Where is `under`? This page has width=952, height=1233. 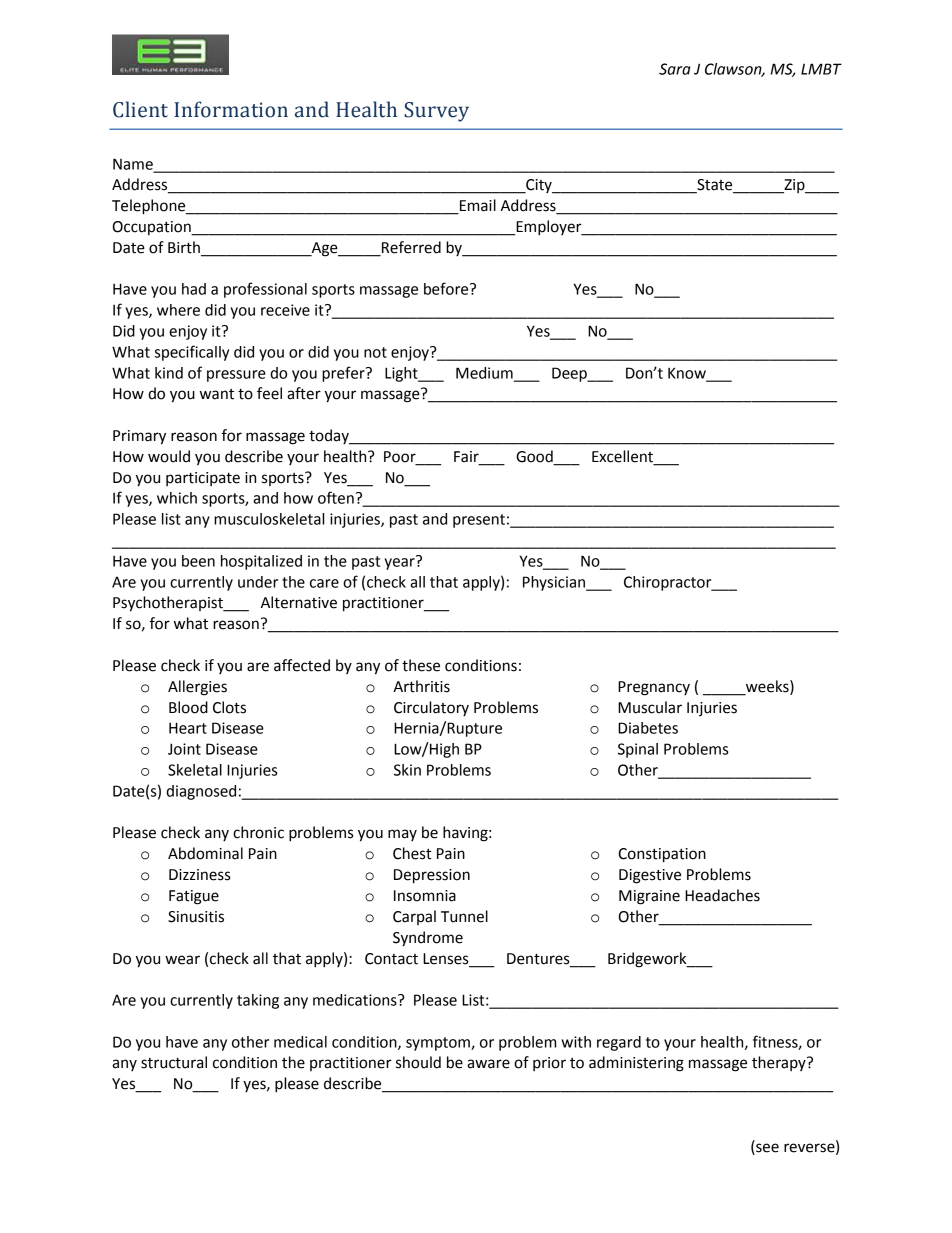
under is located at coordinates (258, 582).
